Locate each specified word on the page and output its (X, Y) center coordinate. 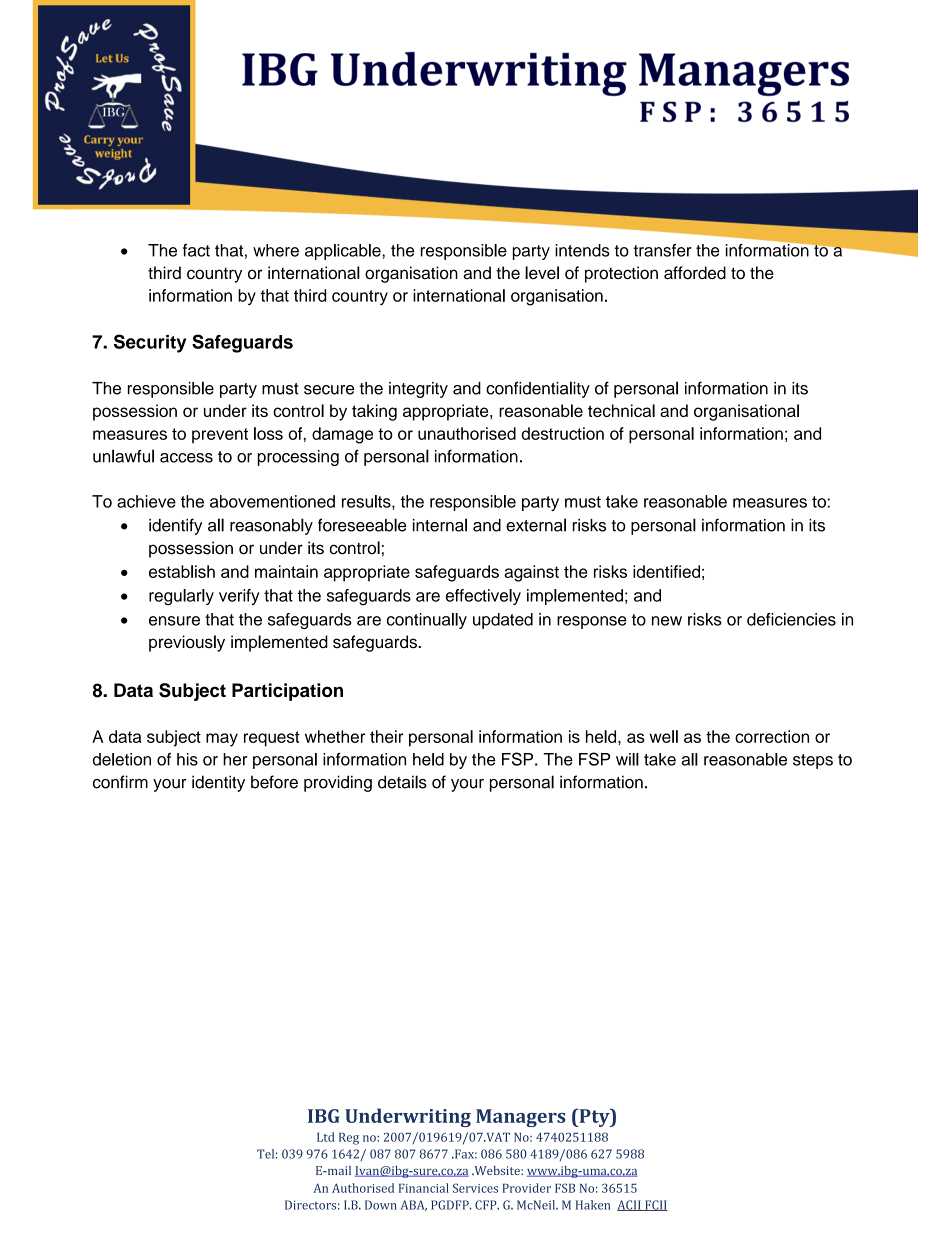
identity (218, 783)
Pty (594, 1117)
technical (621, 410)
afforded (695, 273)
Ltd (326, 1137)
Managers (520, 1118)
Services (475, 1188)
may (222, 740)
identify (175, 526)
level (542, 273)
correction (772, 736)
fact (196, 250)
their (386, 736)
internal (440, 525)
